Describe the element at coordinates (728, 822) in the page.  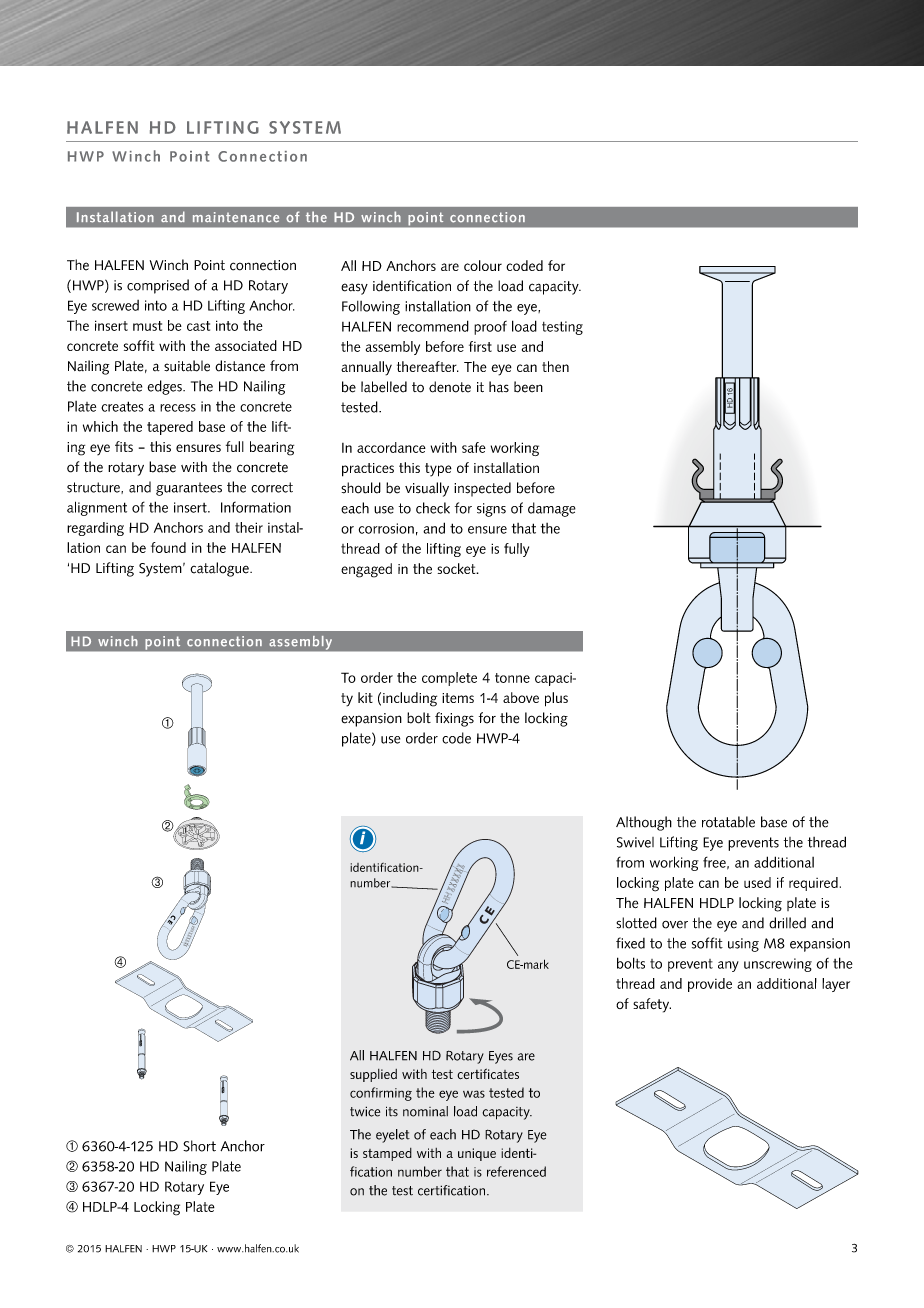
I see `rotatable` at that location.
